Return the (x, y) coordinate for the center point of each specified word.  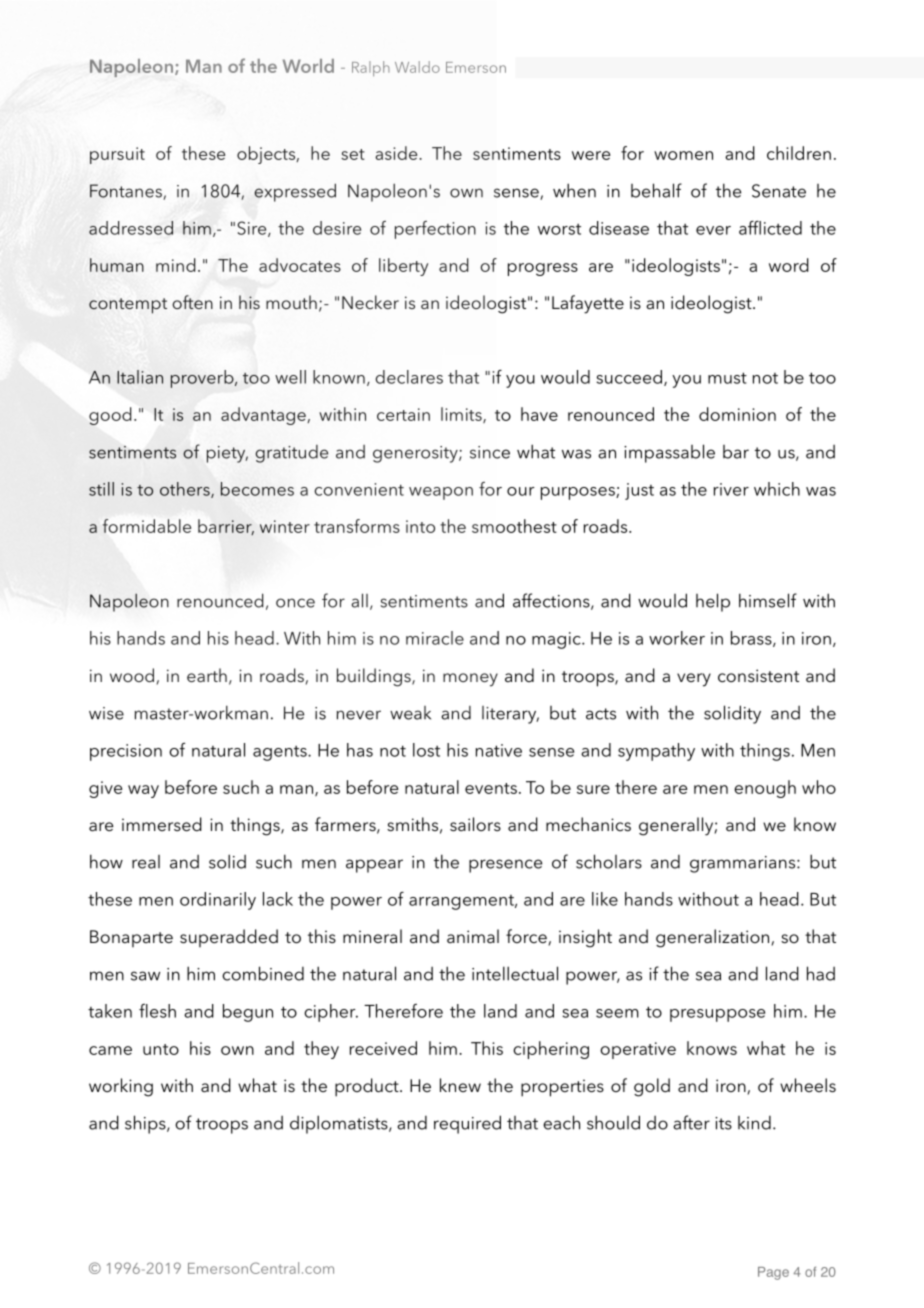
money (470, 680)
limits (462, 415)
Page (773, 1273)
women (683, 155)
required (467, 1124)
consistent (758, 676)
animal (473, 936)
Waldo (417, 67)
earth (207, 675)
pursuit (117, 155)
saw (145, 976)
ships (146, 1124)
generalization (714, 938)
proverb (203, 379)
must (727, 378)
